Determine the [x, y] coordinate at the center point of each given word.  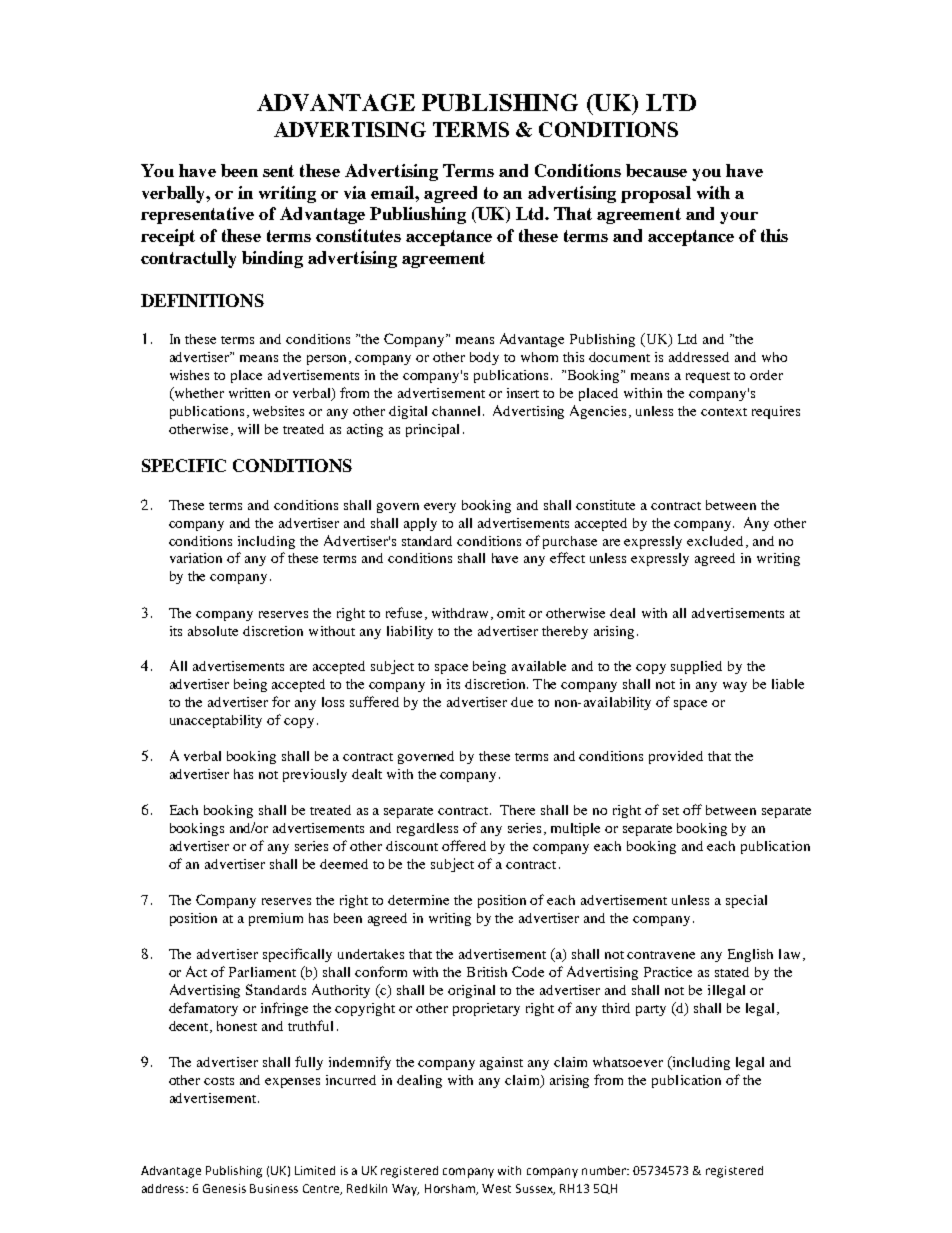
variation [196, 558]
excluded [715, 541]
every [440, 508]
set [671, 811]
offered [464, 845]
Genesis [224, 1188]
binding [272, 259]
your [739, 218]
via [355, 192]
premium [276, 919]
